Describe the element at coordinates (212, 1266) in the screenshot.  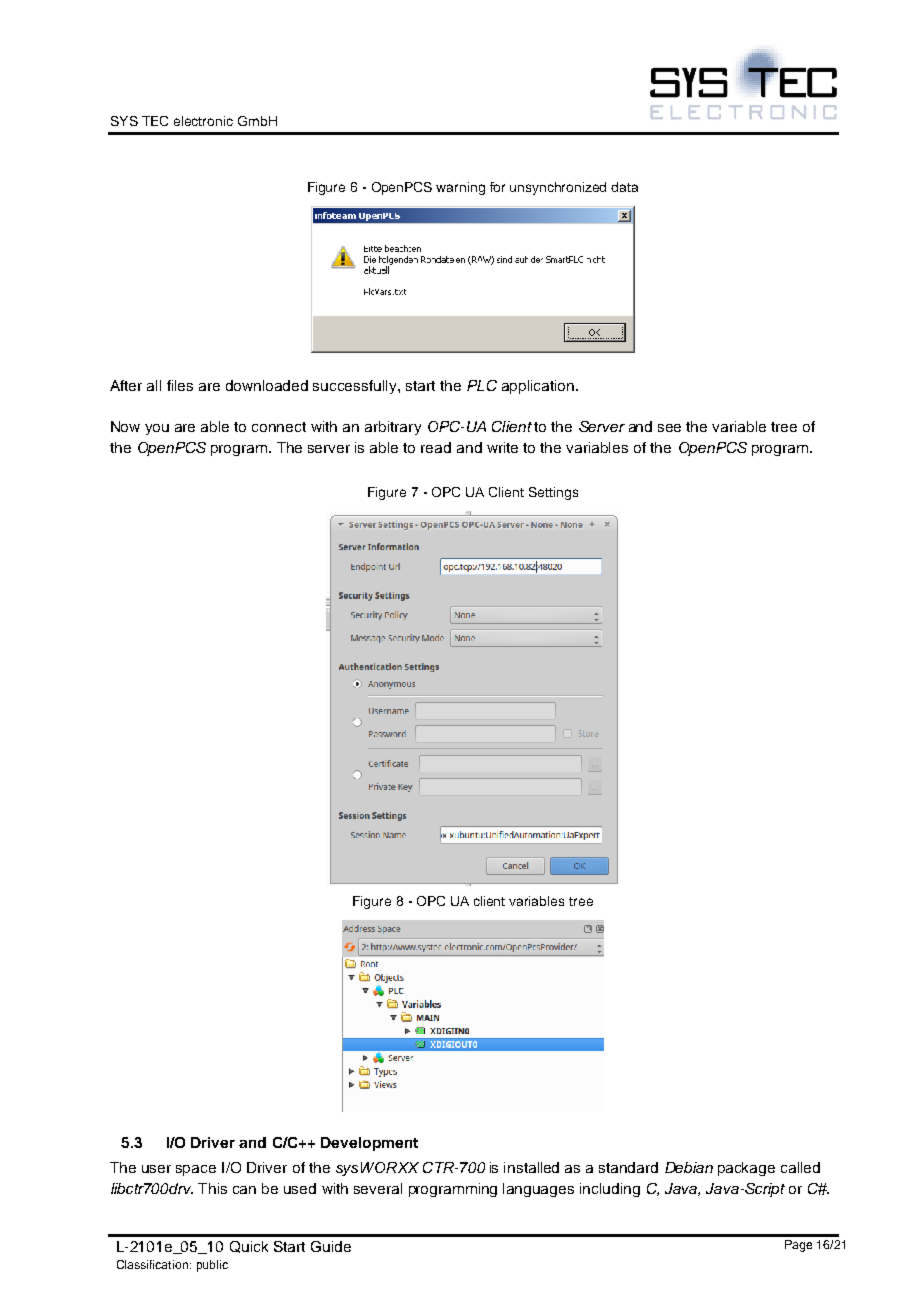
I see `public` at that location.
